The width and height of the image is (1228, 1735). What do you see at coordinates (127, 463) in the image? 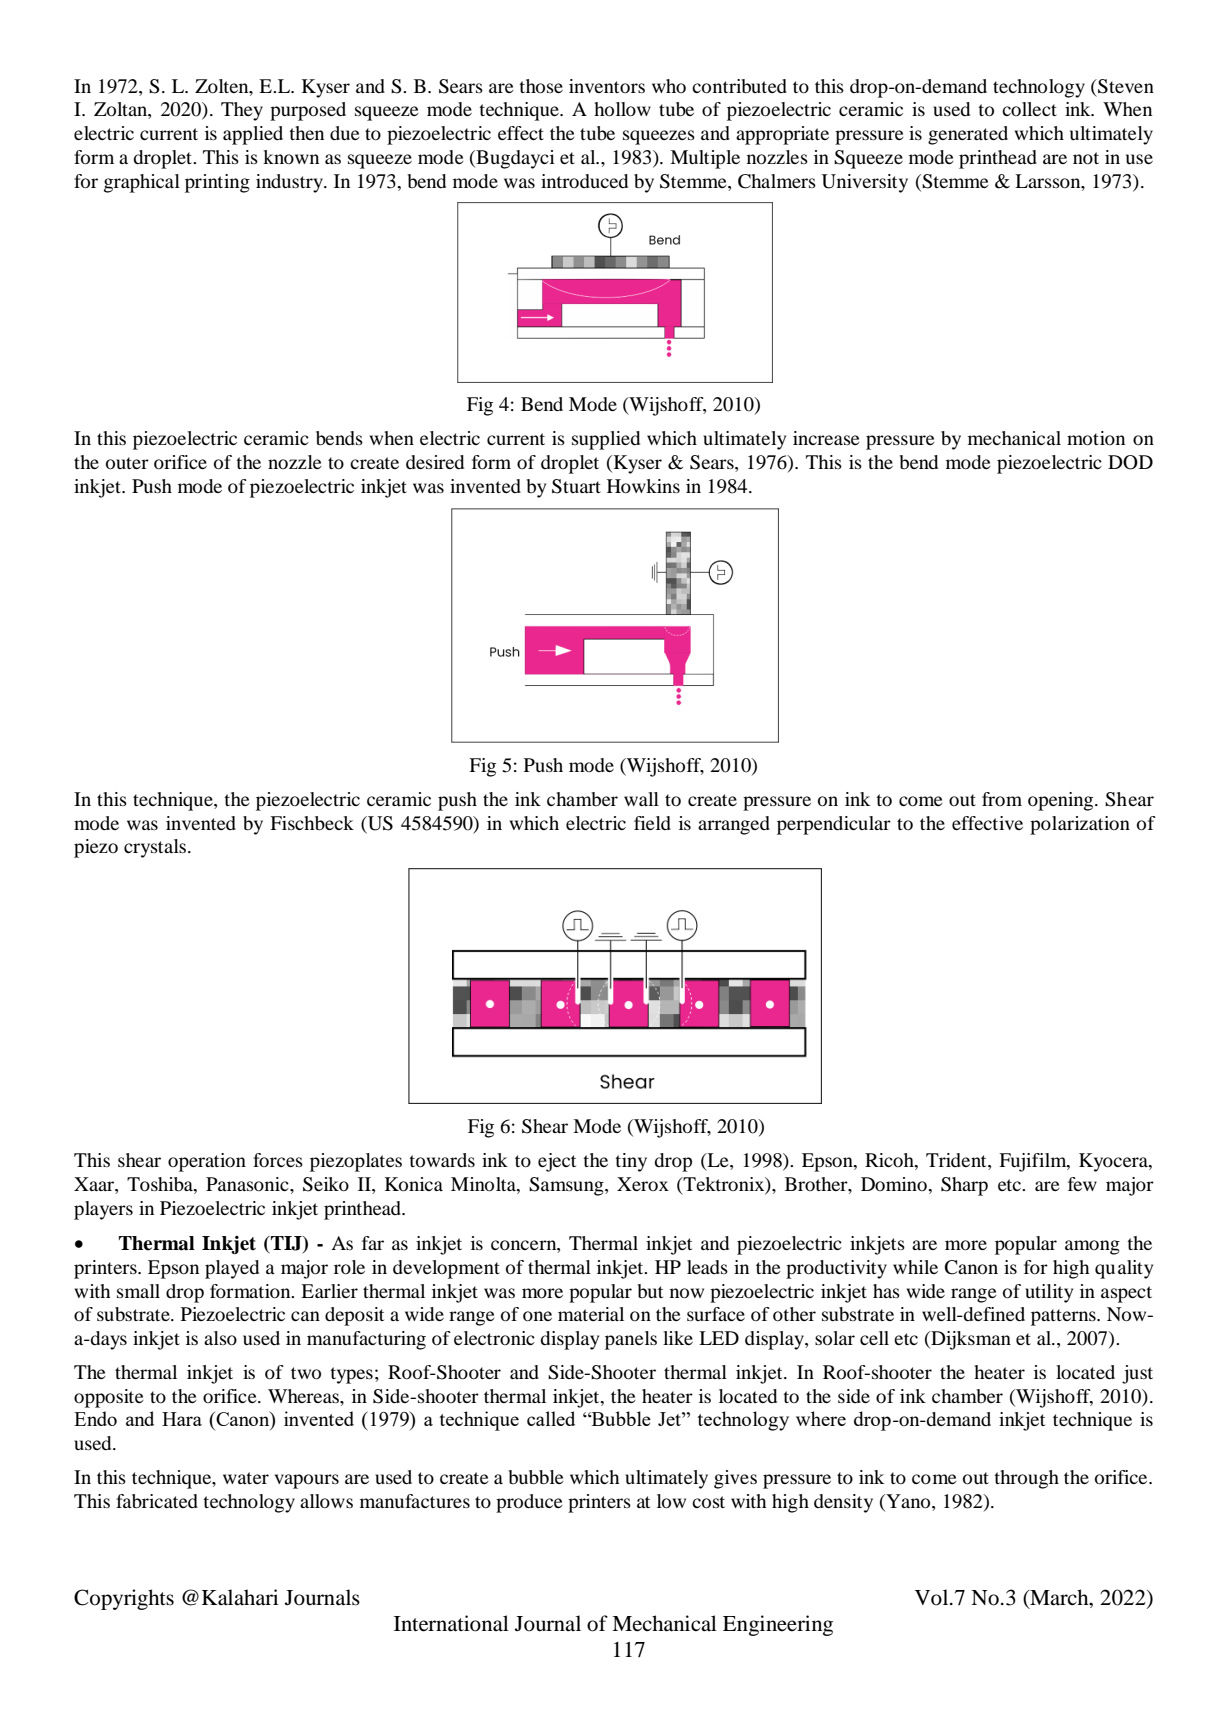
I see `outer` at bounding box center [127, 463].
